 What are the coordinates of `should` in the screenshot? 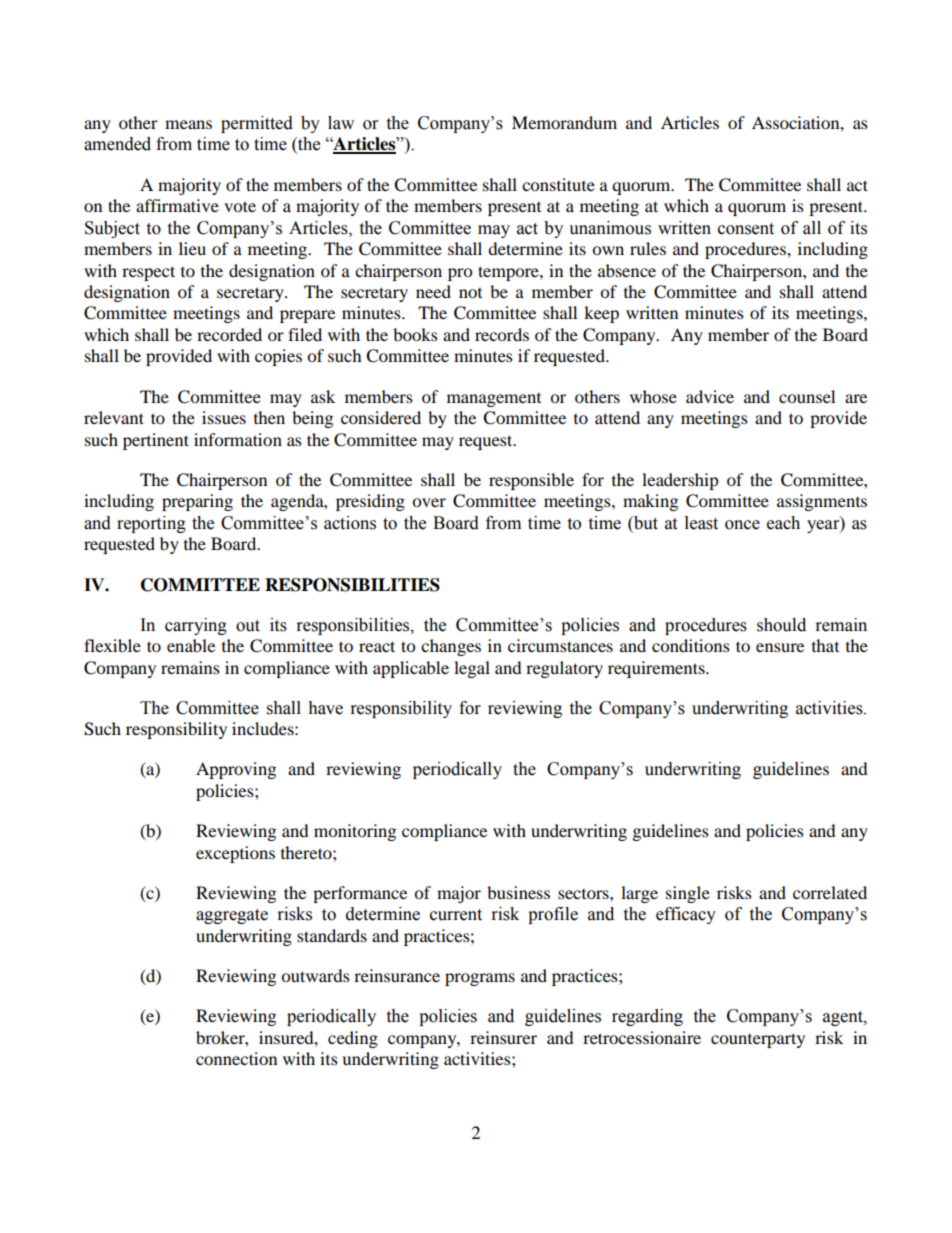 It's located at (781, 625).
